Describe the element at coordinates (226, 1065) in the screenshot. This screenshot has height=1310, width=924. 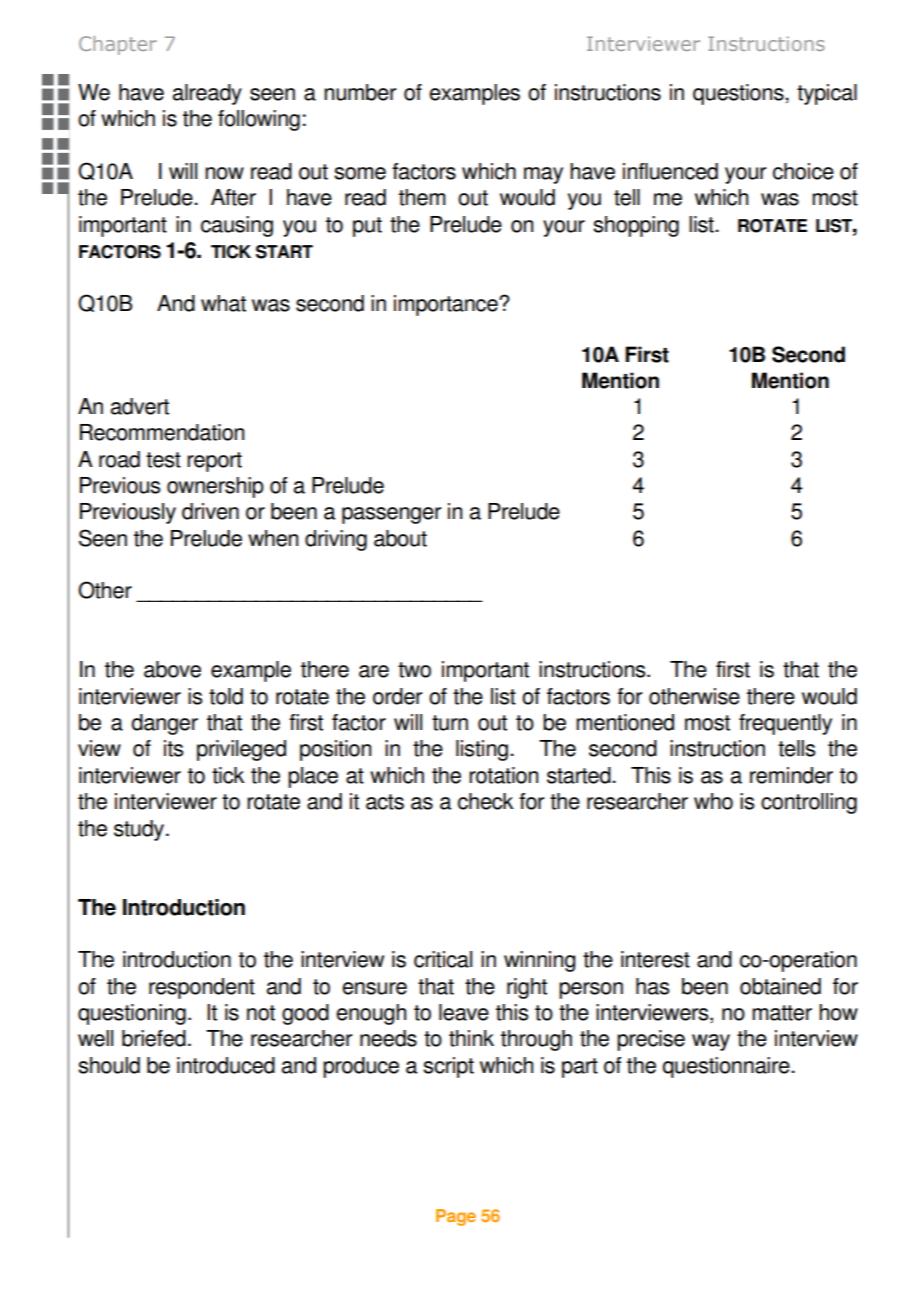
I see `introduced` at that location.
